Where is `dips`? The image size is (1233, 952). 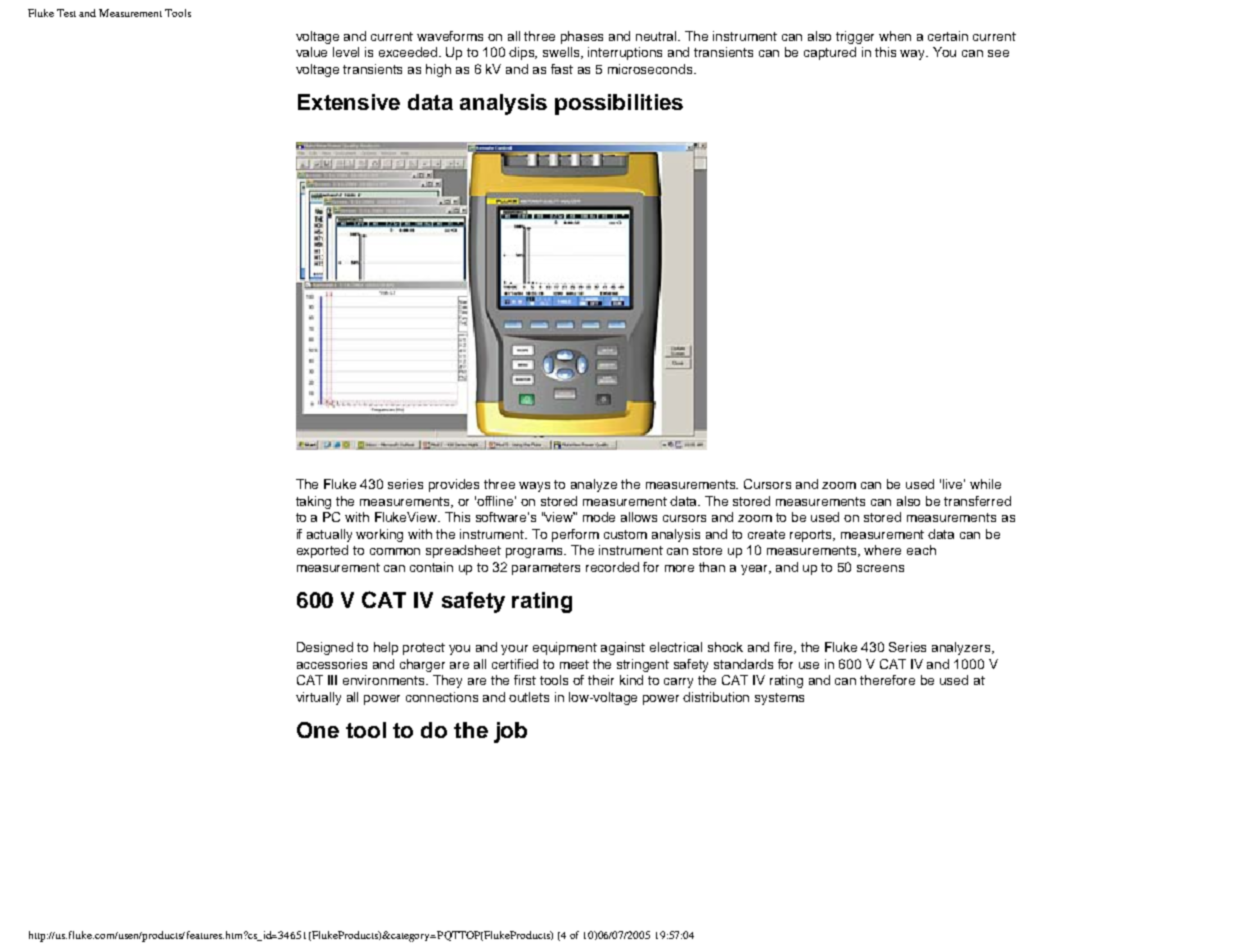 dips is located at coordinates (523, 53).
